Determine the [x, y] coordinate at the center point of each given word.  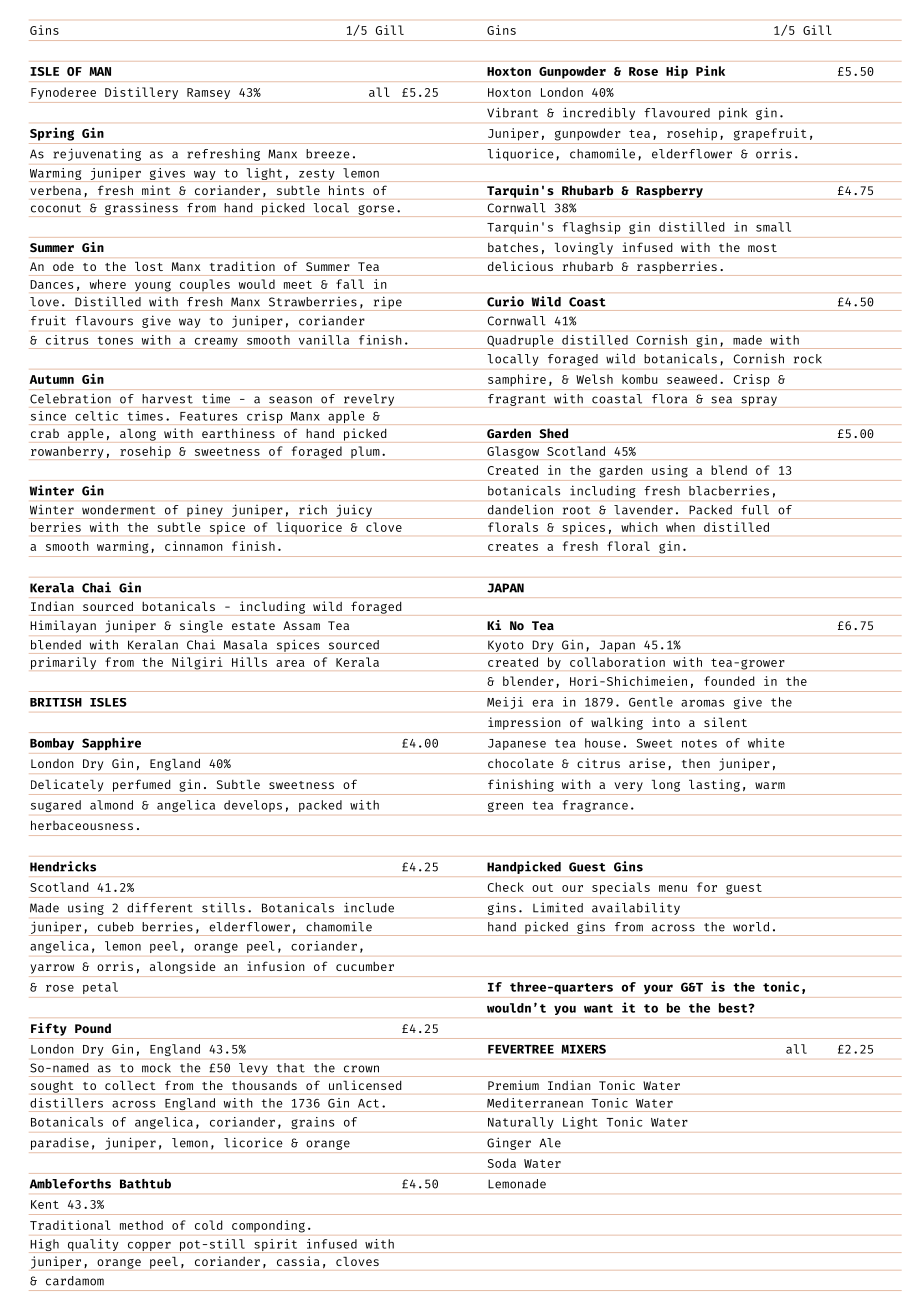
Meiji [505, 703]
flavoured [677, 113]
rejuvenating [97, 154]
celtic [96, 416]
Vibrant [512, 112]
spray [759, 401]
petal [100, 988]
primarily [63, 663]
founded [729, 681]
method [141, 1225]
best [734, 1008]
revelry [369, 400]
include [369, 907]
